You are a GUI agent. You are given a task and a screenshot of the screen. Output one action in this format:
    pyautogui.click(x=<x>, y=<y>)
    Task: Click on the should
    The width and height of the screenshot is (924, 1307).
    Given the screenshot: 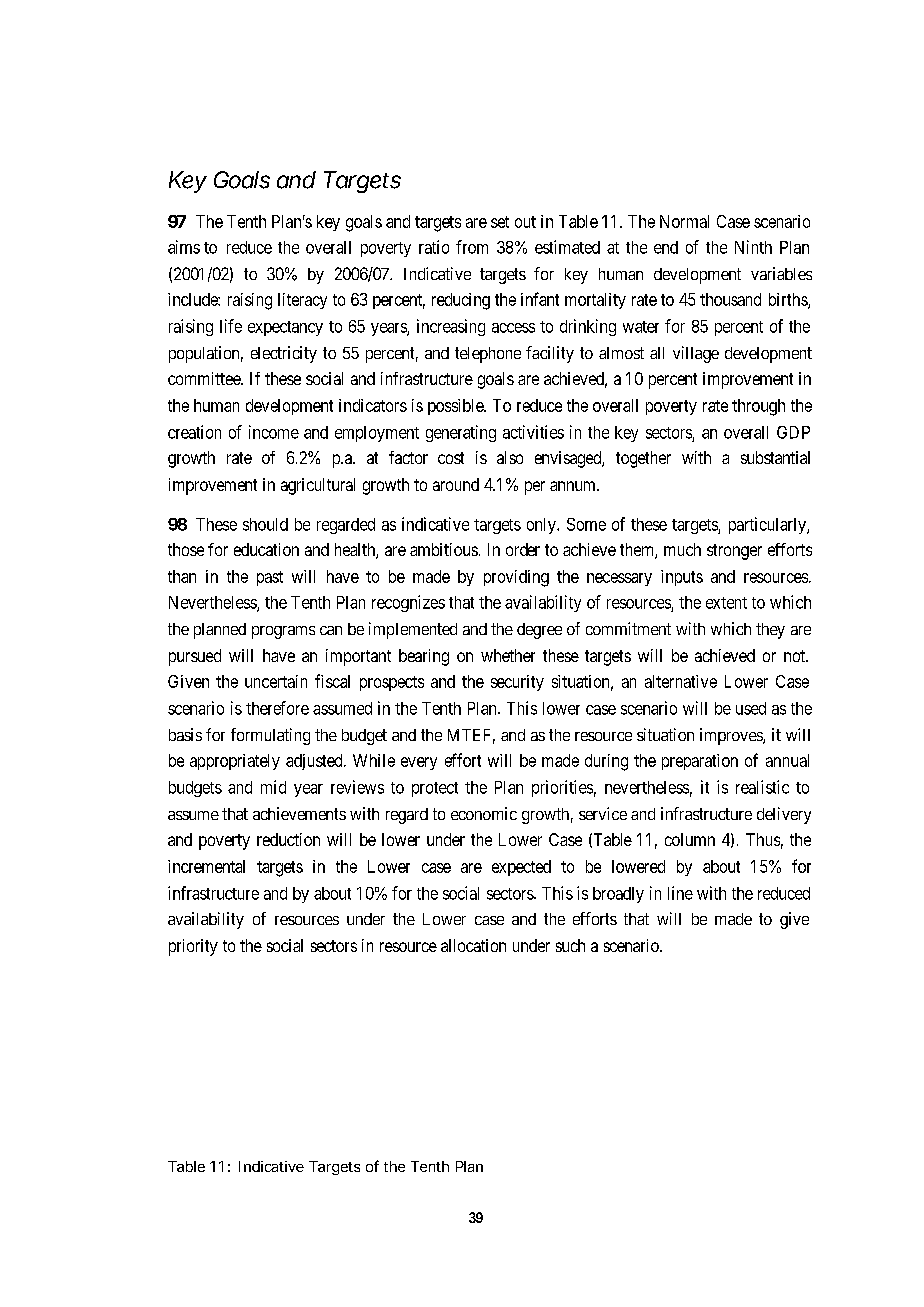 What is the action you would take?
    pyautogui.click(x=265, y=524)
